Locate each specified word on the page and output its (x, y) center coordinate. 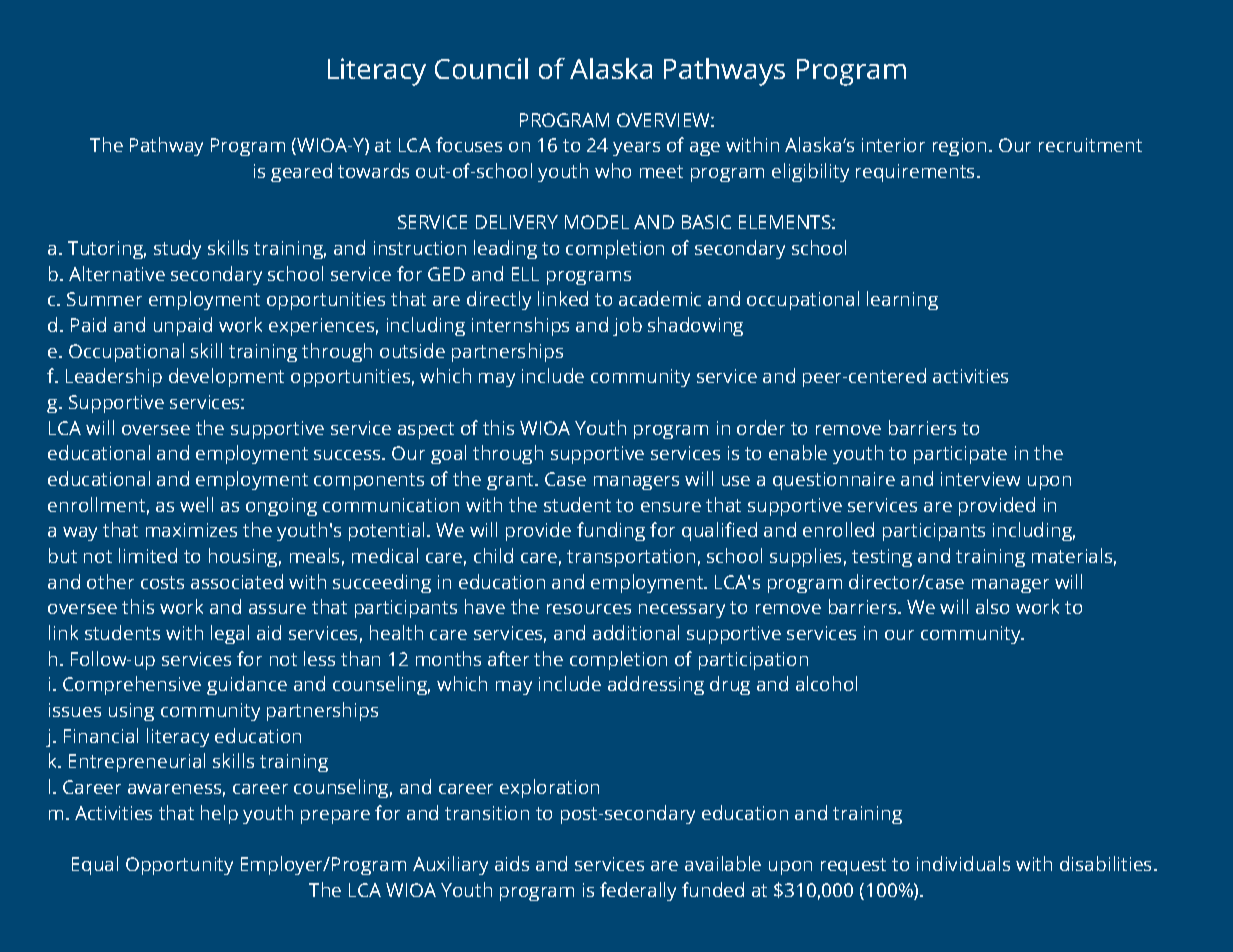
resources (589, 609)
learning (902, 300)
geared (301, 172)
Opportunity (179, 866)
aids (512, 863)
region (959, 147)
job (627, 326)
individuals (963, 863)
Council (481, 68)
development (226, 377)
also (992, 606)
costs (162, 582)
